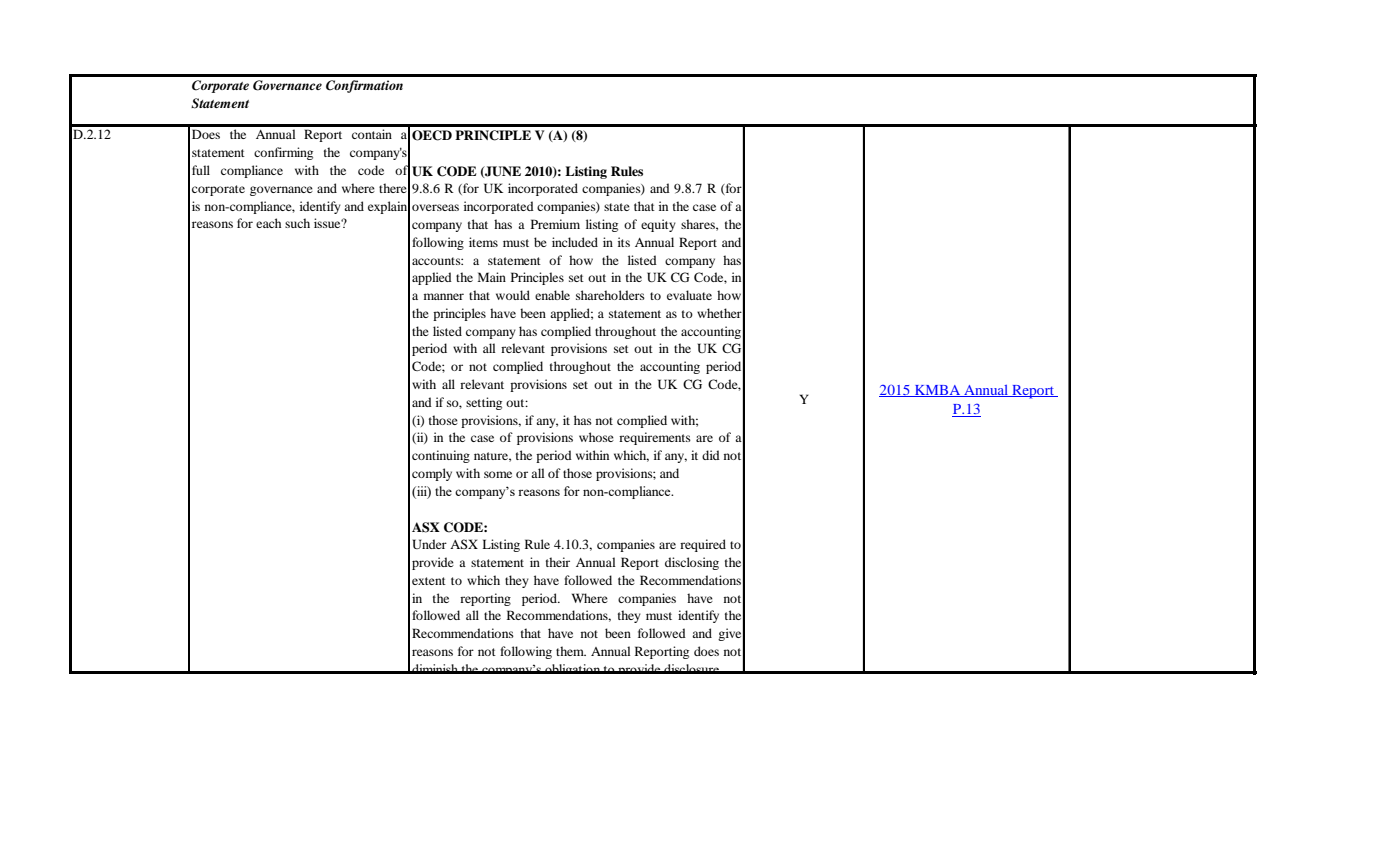 The height and width of the screenshot is (850, 1400). Describe the element at coordinates (658, 225) in the screenshot. I see `equity` at that location.
